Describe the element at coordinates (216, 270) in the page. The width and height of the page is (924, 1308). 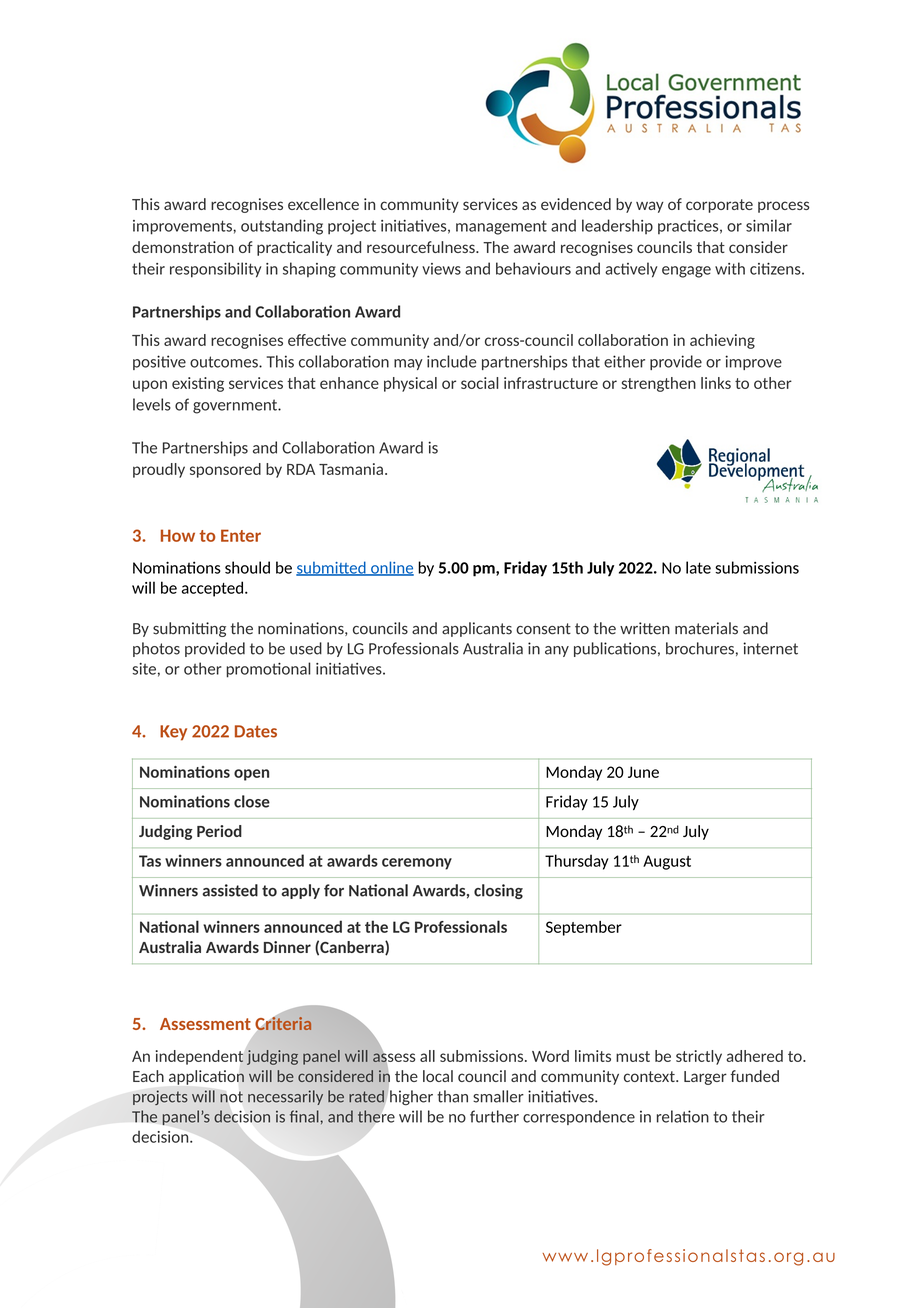
I see `responsibility` at that location.
